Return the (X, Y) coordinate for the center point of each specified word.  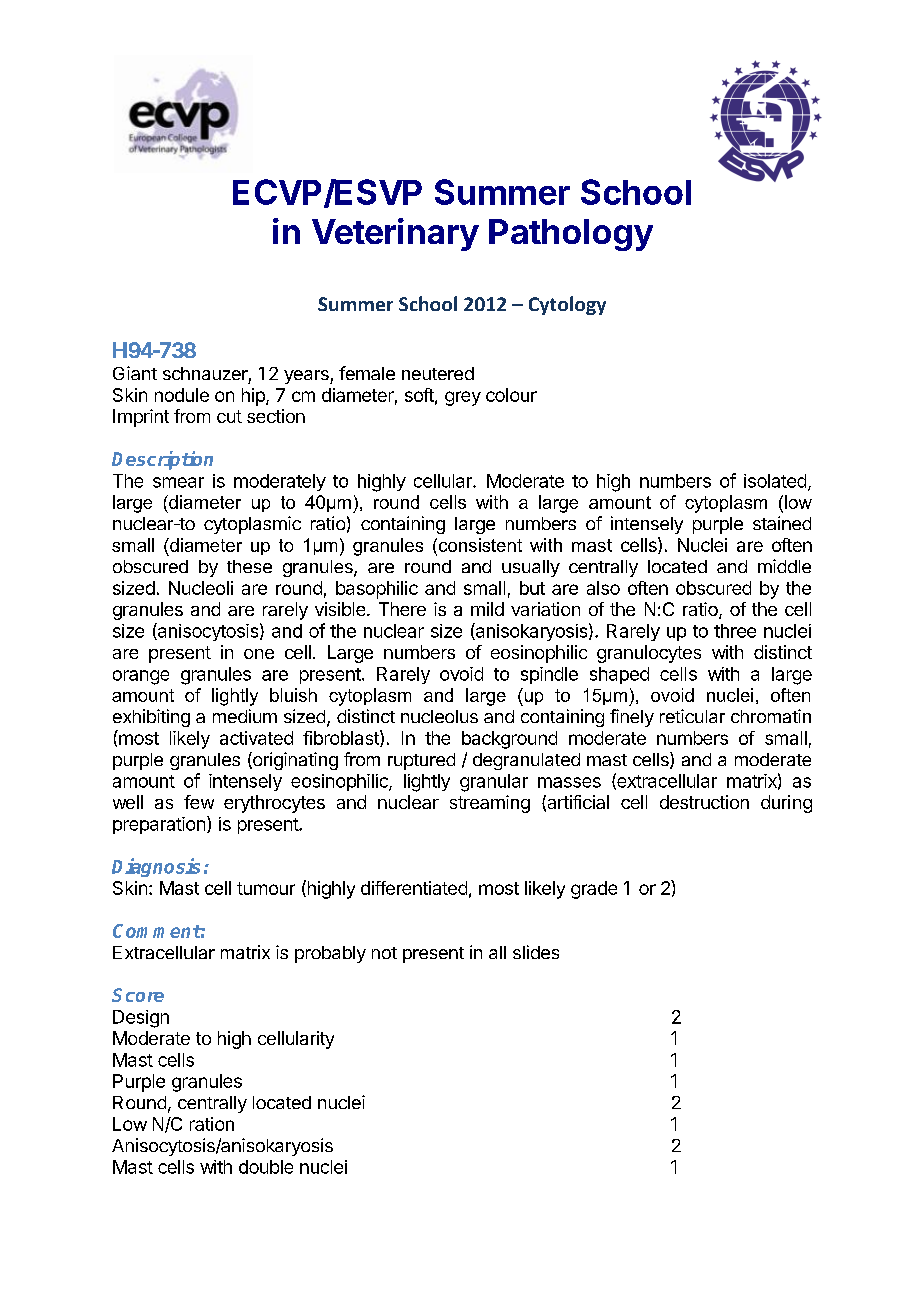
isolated (775, 481)
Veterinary (395, 234)
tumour (266, 888)
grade (594, 890)
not (384, 953)
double (266, 1167)
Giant (135, 373)
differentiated (414, 888)
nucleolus (439, 716)
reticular (692, 716)
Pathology (571, 235)
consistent (479, 545)
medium (245, 716)
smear (178, 482)
